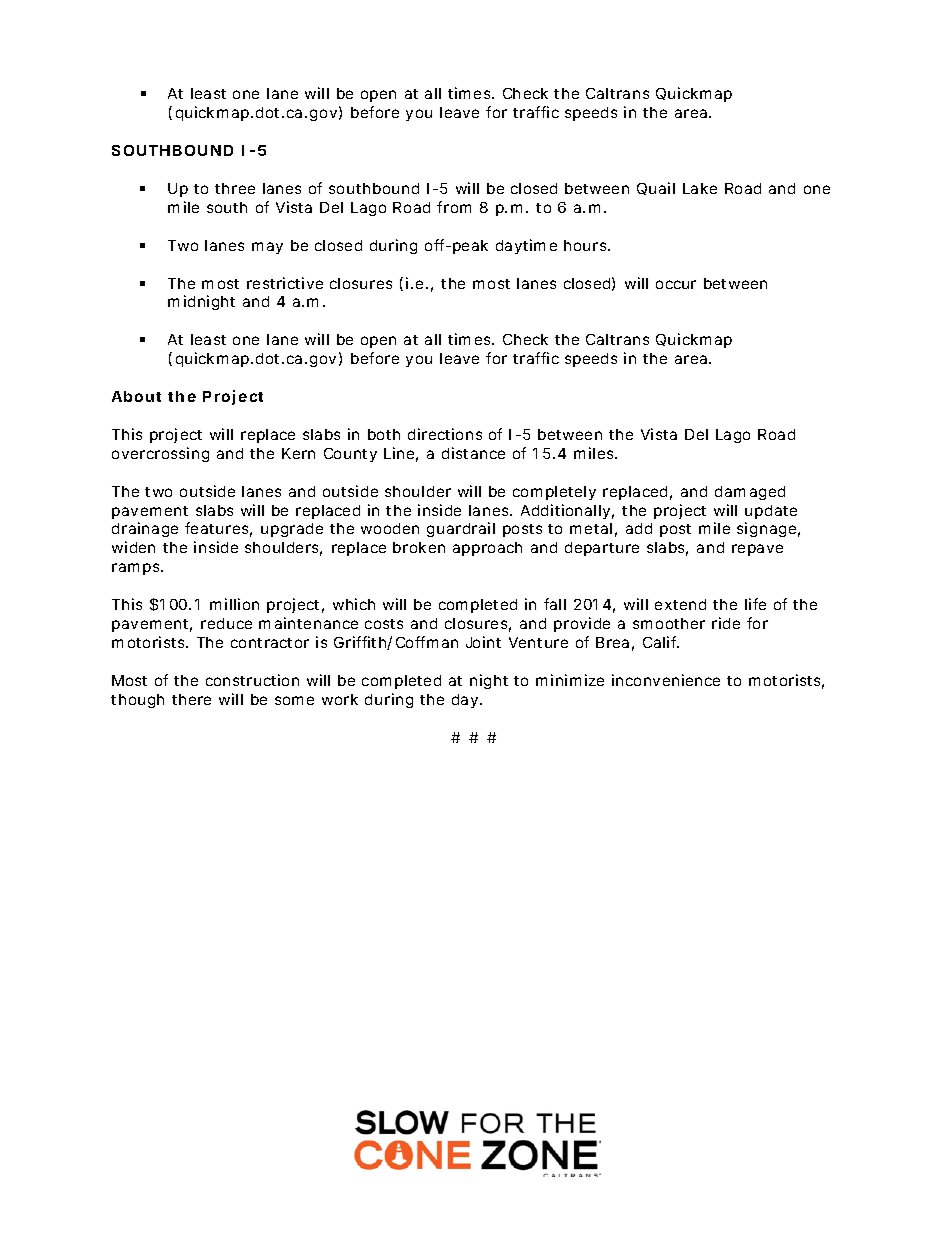 This document has height=1233, width=952. Describe the element at coordinates (191, 699) in the document. I see `there` at that location.
